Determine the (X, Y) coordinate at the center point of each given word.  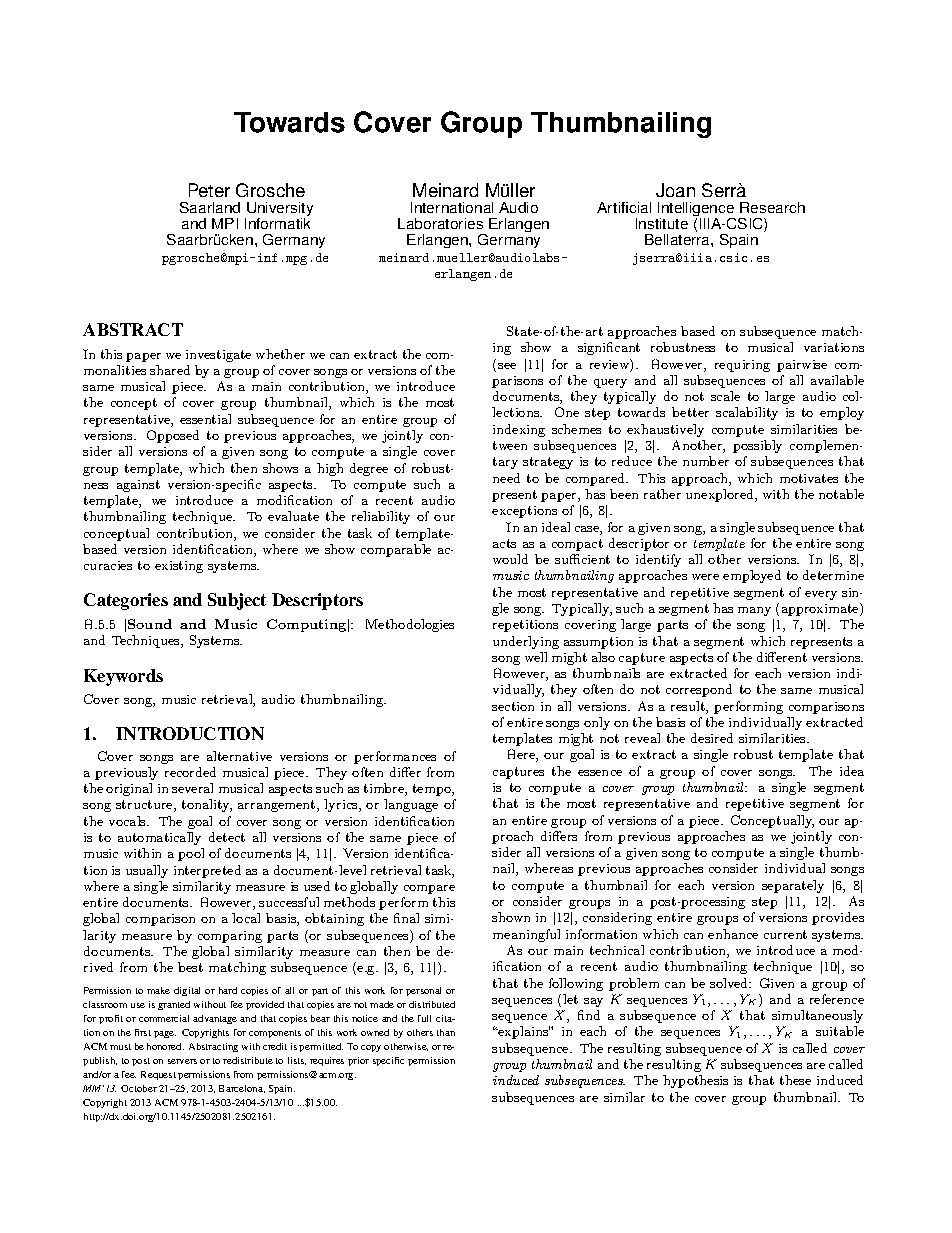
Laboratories (440, 223)
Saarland (210, 207)
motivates (809, 478)
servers (182, 1061)
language (411, 805)
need (506, 478)
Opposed (173, 436)
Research (772, 207)
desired (712, 738)
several (192, 788)
